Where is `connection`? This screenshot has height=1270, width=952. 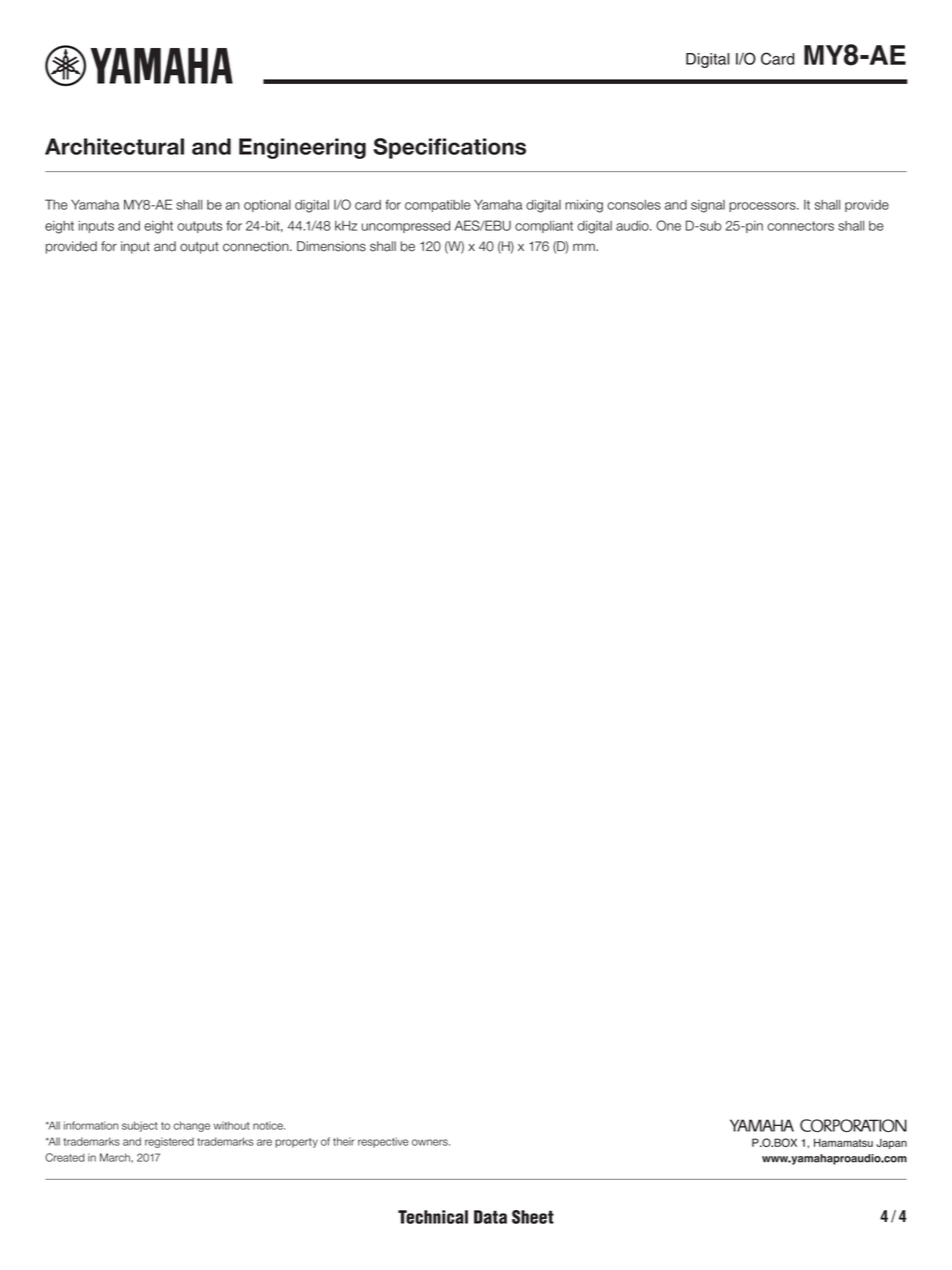 connection is located at coordinates (257, 246).
